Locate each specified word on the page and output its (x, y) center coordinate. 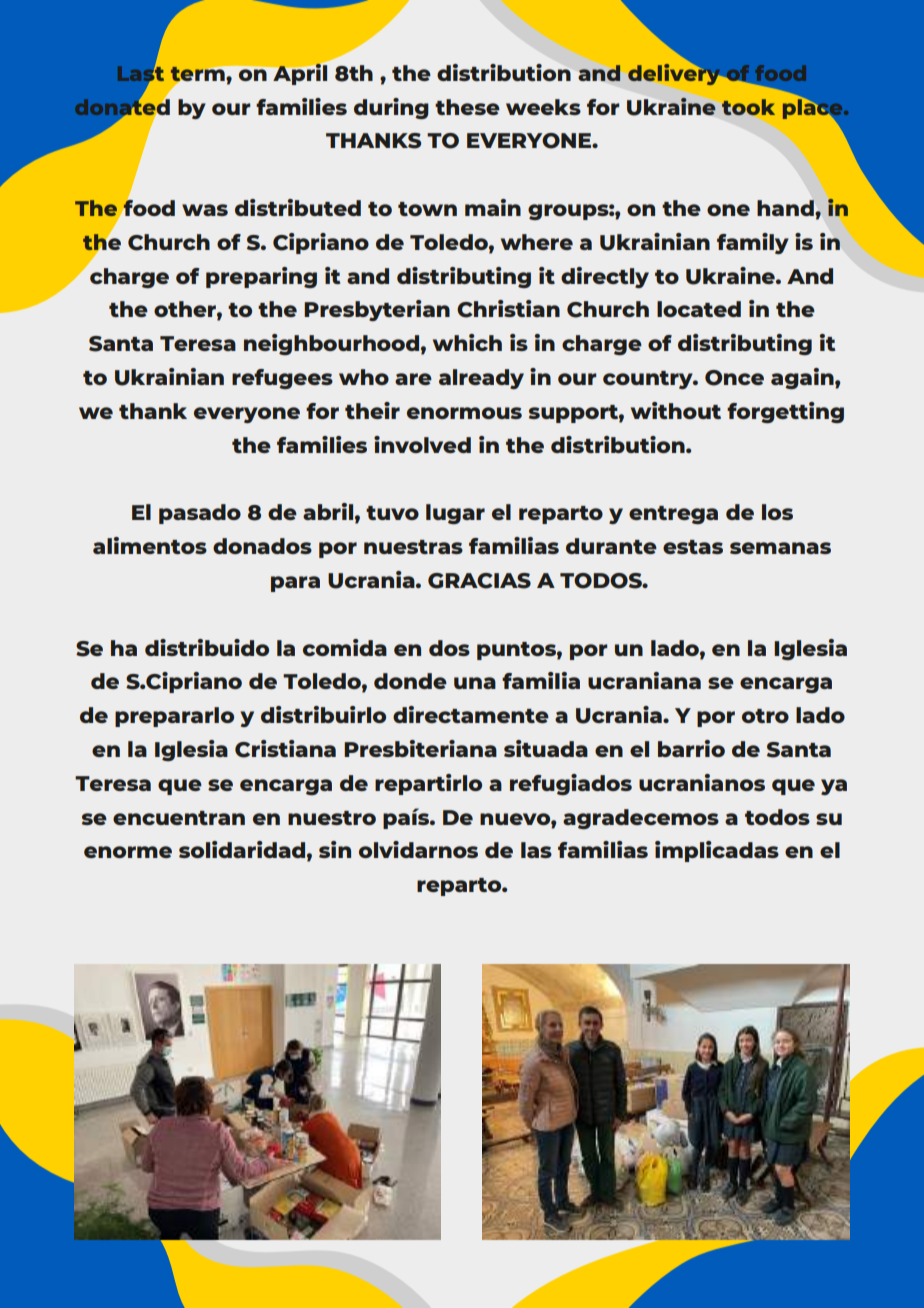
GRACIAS (479, 581)
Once (734, 378)
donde (410, 681)
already (481, 379)
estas (693, 547)
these (467, 107)
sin (335, 849)
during (391, 108)
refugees (282, 379)
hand (786, 208)
